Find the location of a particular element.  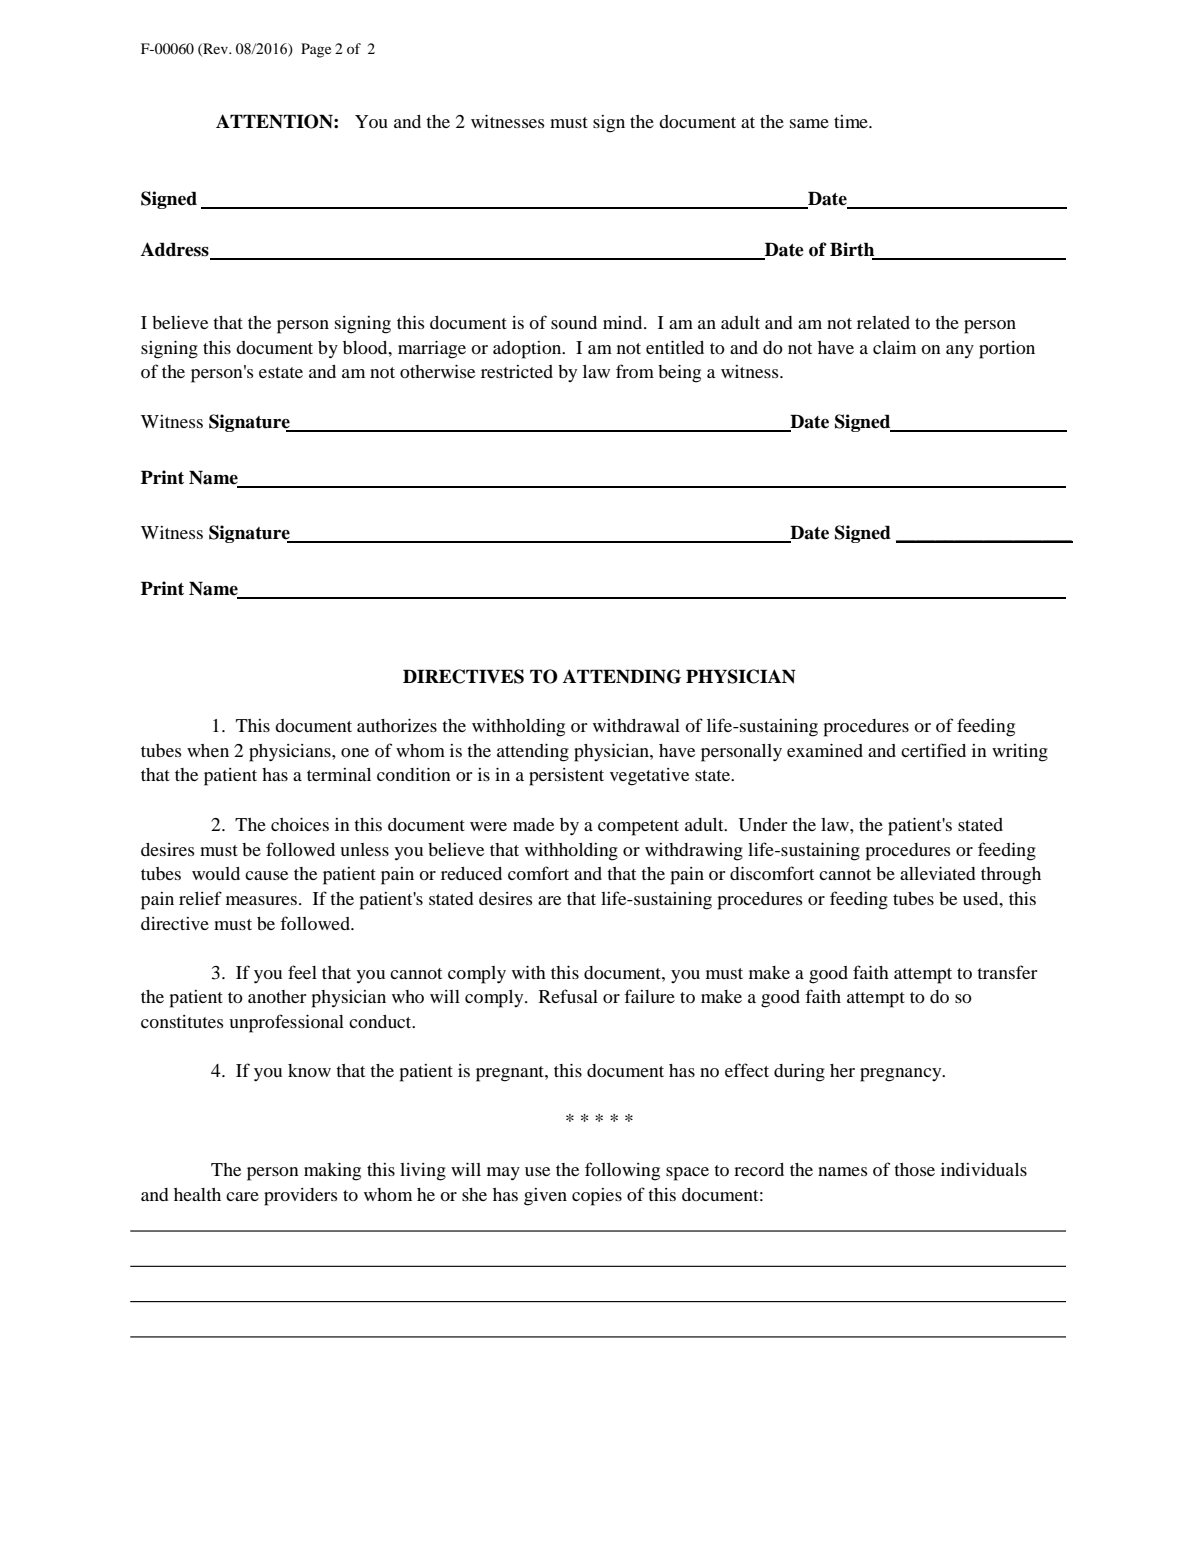

certified is located at coordinates (933, 750).
